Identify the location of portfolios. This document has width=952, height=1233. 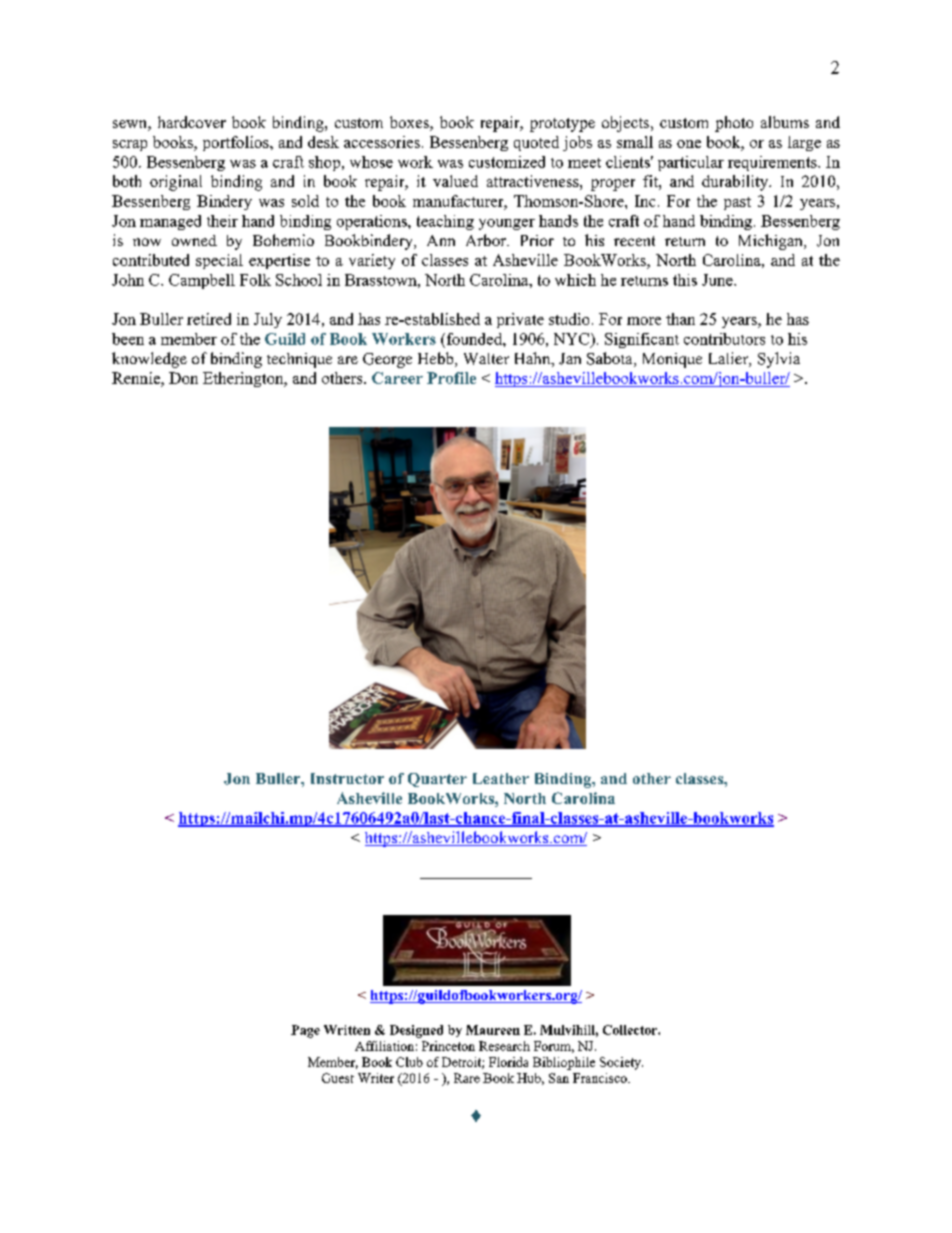
(237, 143).
